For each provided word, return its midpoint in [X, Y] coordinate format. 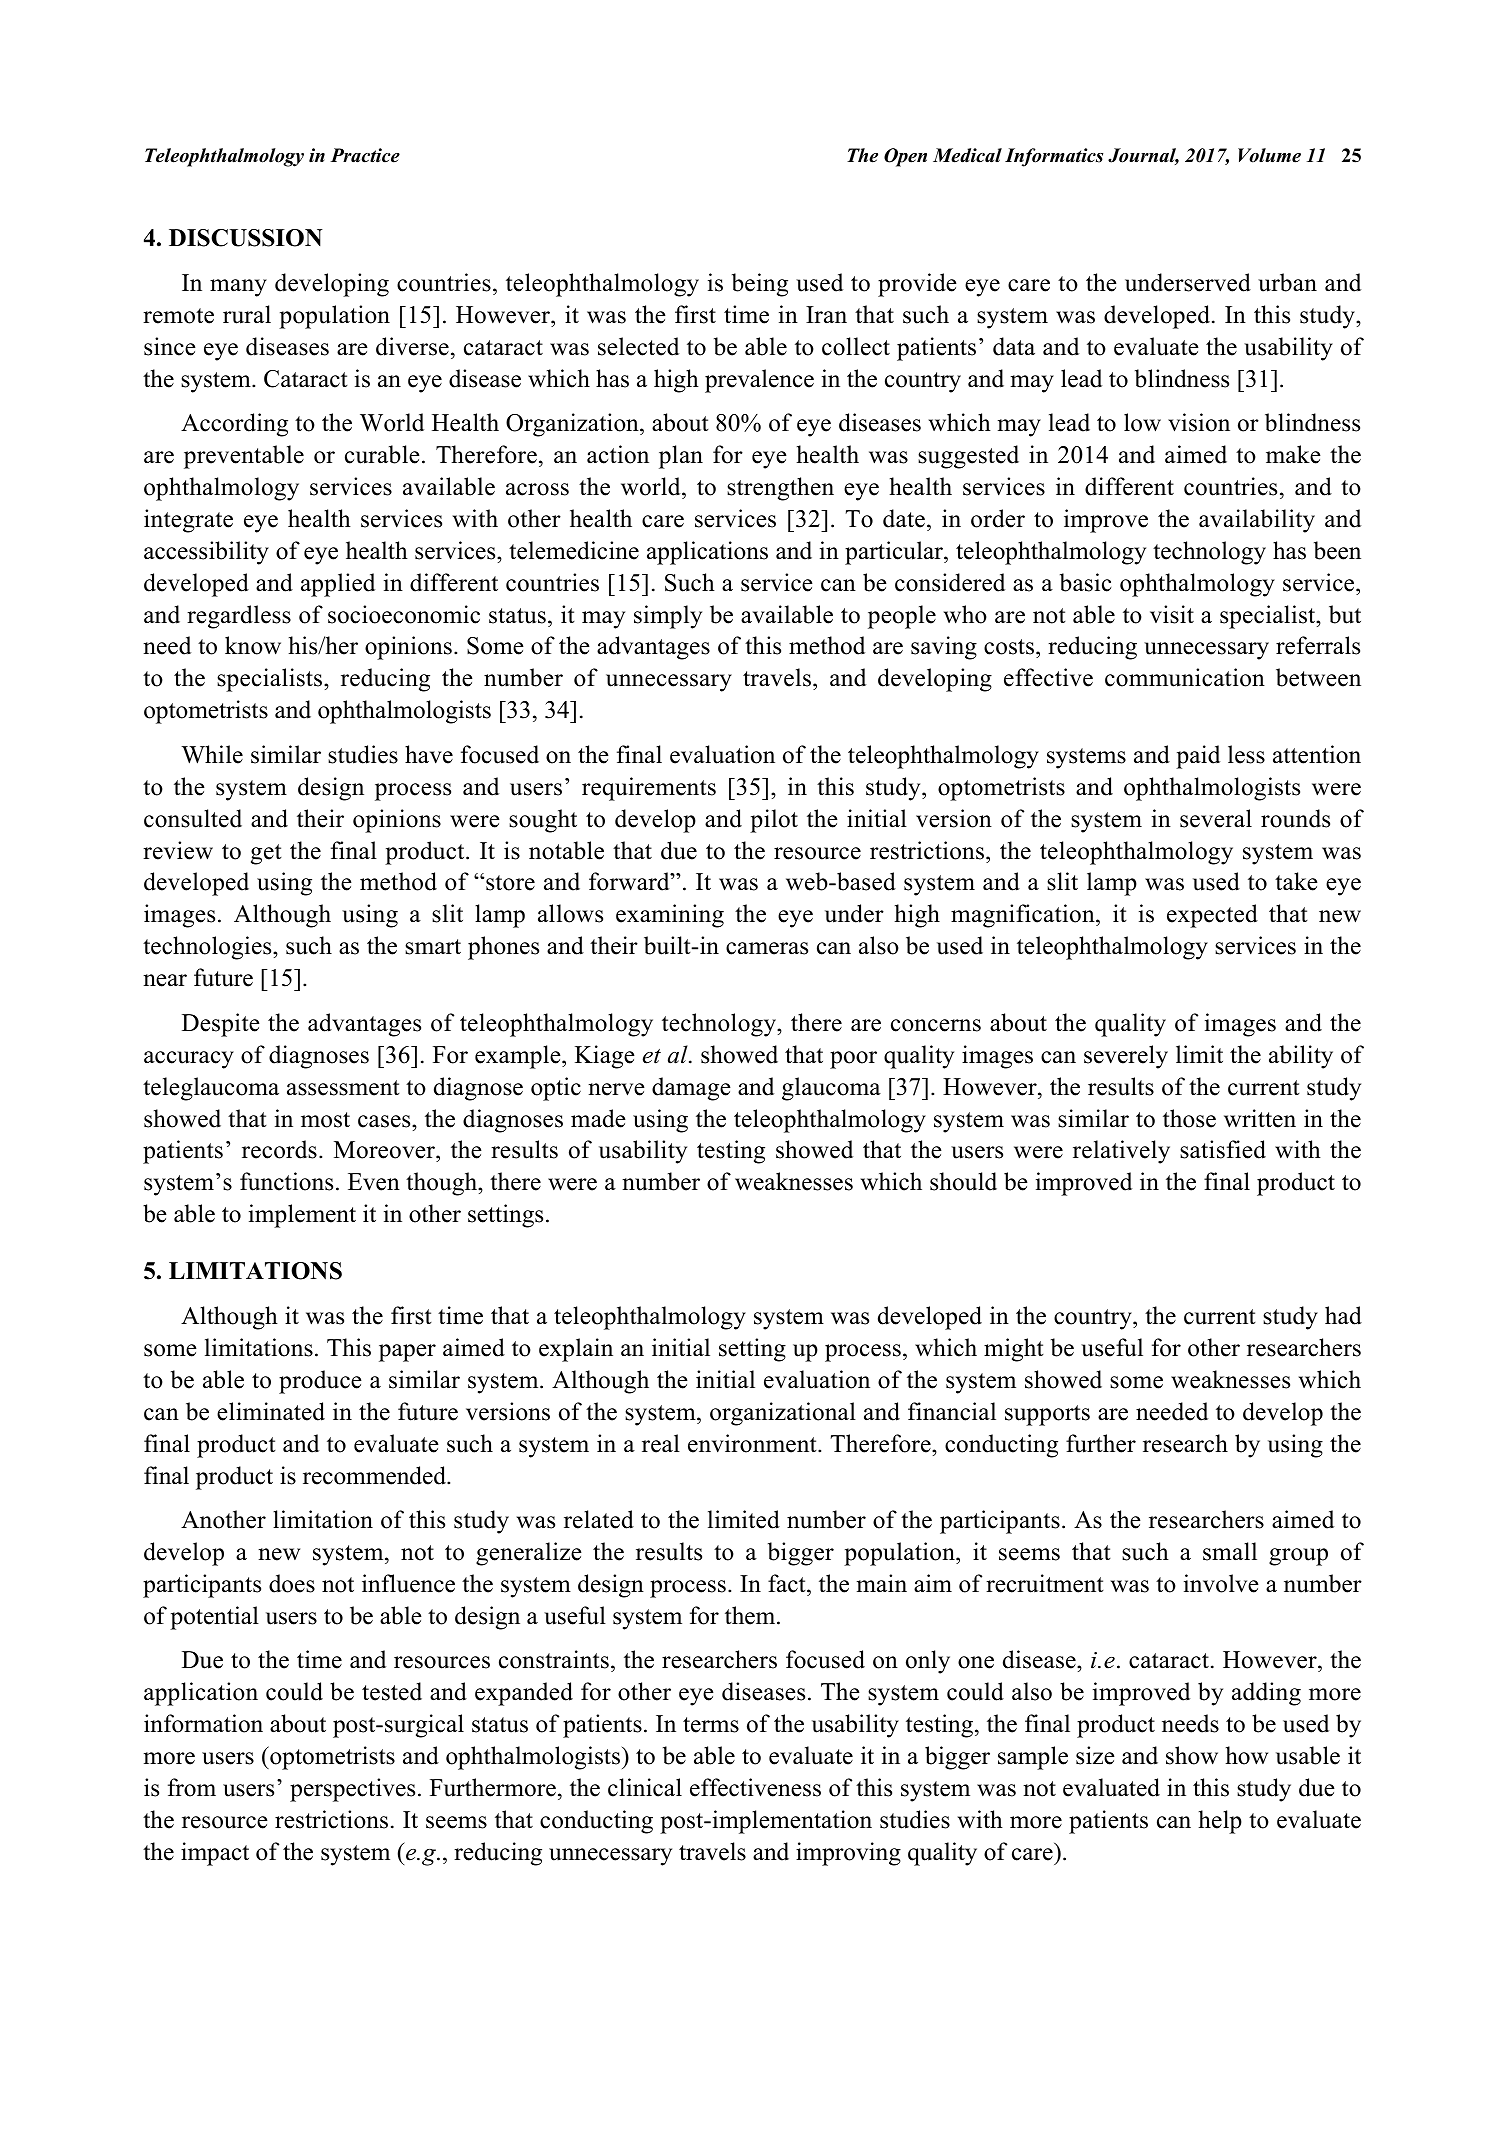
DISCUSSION [246, 238]
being [760, 285]
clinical [645, 1787]
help [1220, 1822]
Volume [1269, 155]
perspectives [352, 1790]
